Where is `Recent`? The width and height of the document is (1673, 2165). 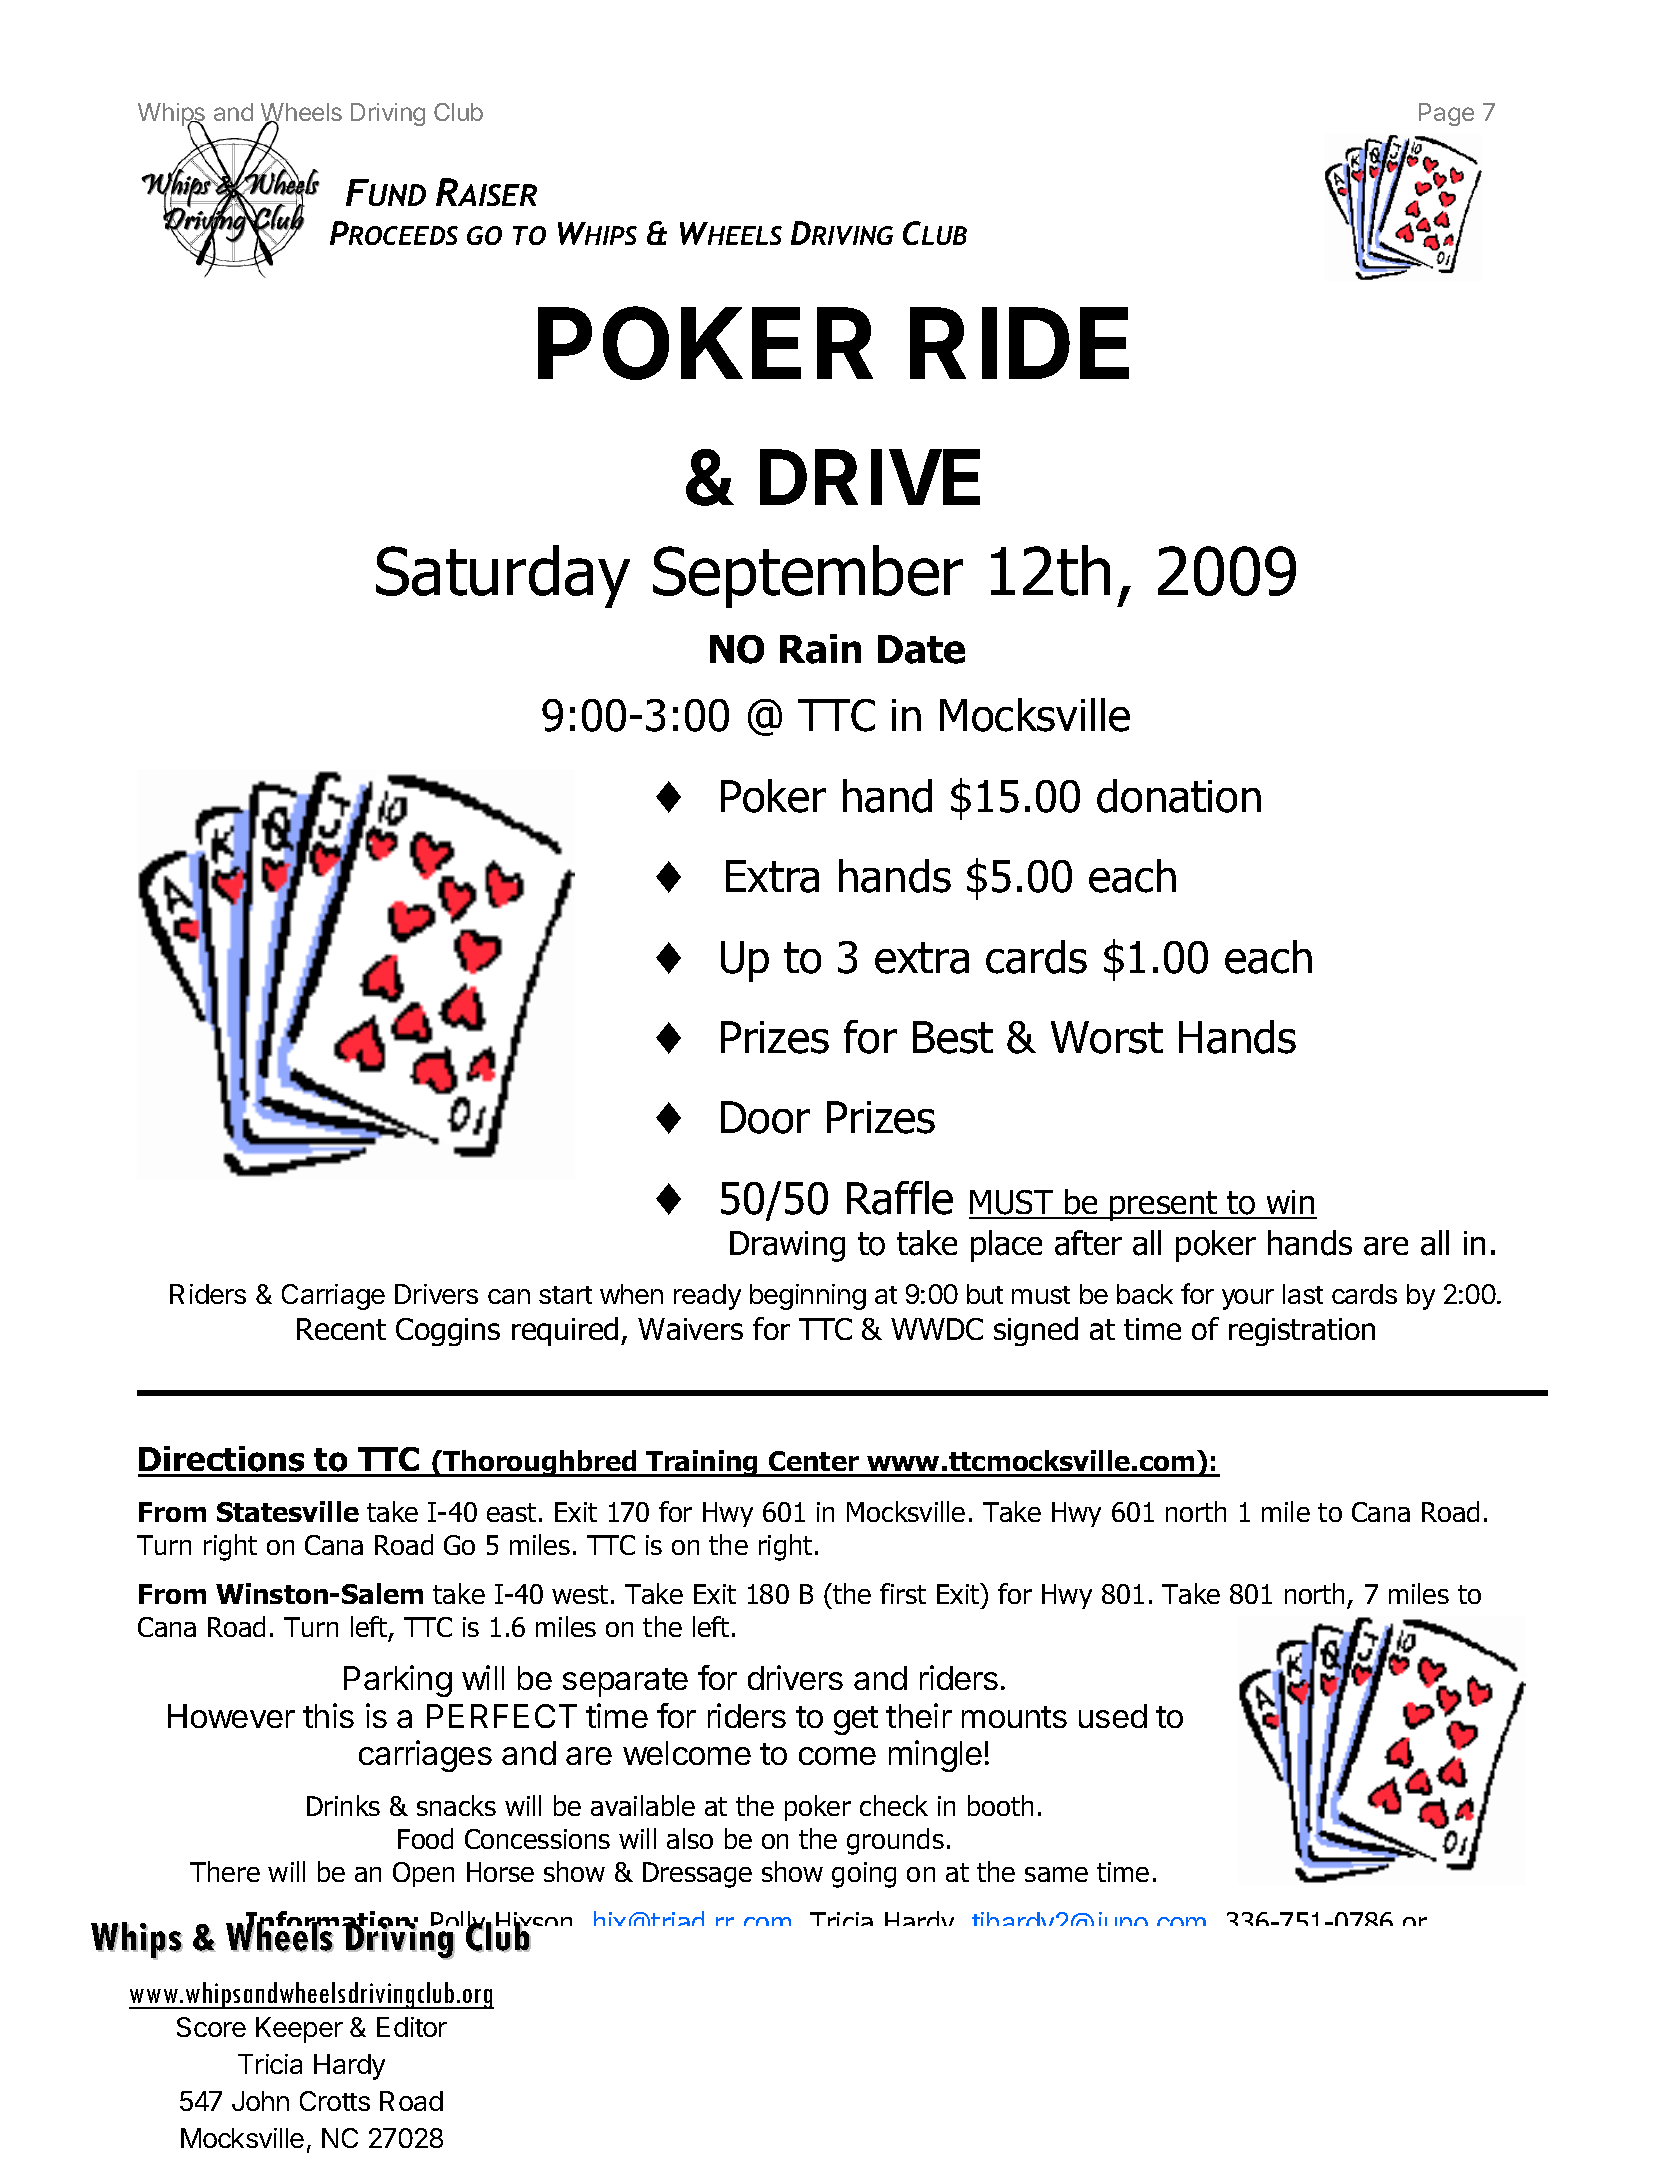 Recent is located at coordinates (341, 1329).
